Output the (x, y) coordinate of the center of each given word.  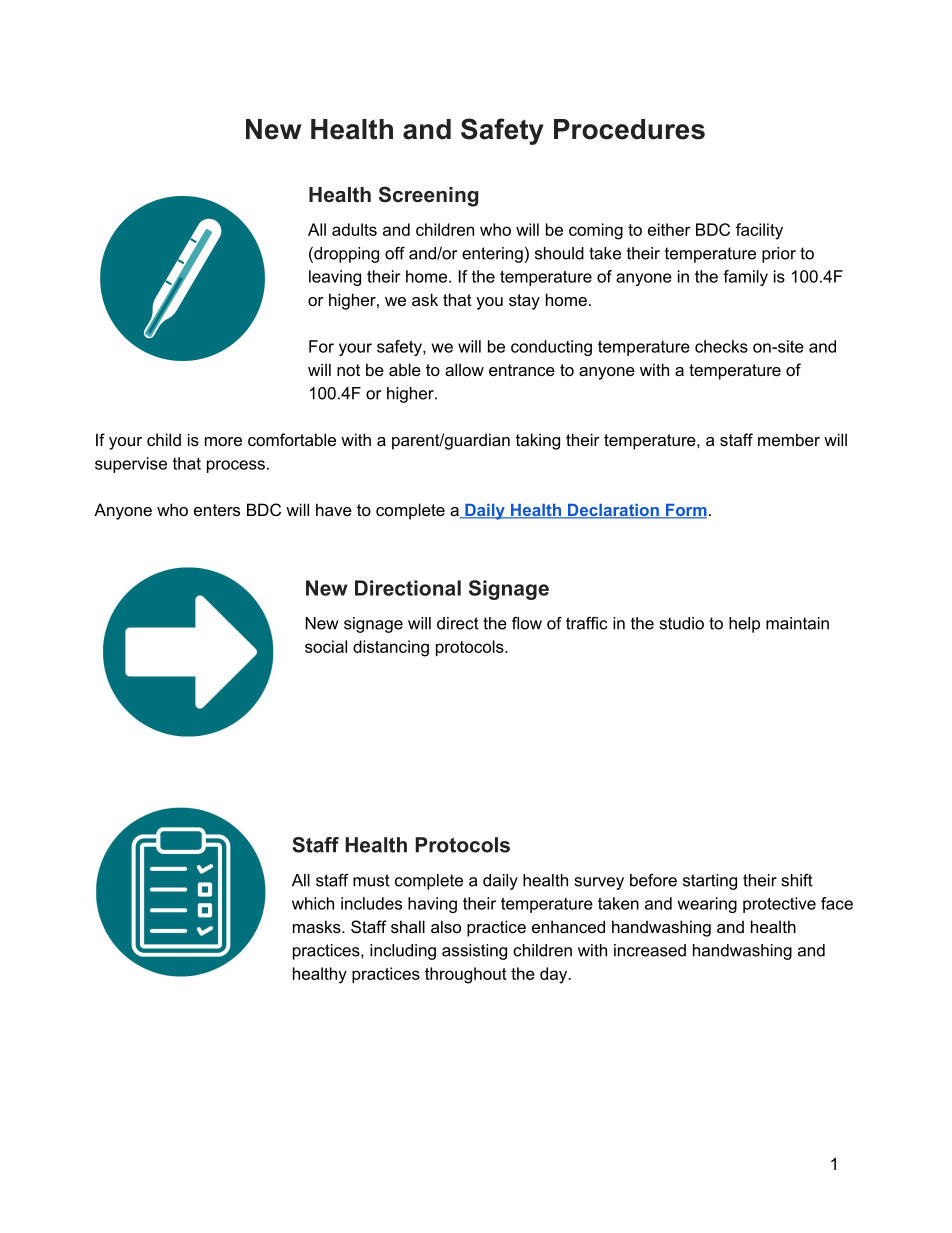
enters (217, 510)
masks (318, 926)
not (348, 370)
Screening (429, 196)
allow (464, 369)
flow (527, 623)
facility (759, 231)
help (744, 625)
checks (721, 346)
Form (685, 511)
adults (354, 229)
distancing (391, 648)
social (326, 646)
